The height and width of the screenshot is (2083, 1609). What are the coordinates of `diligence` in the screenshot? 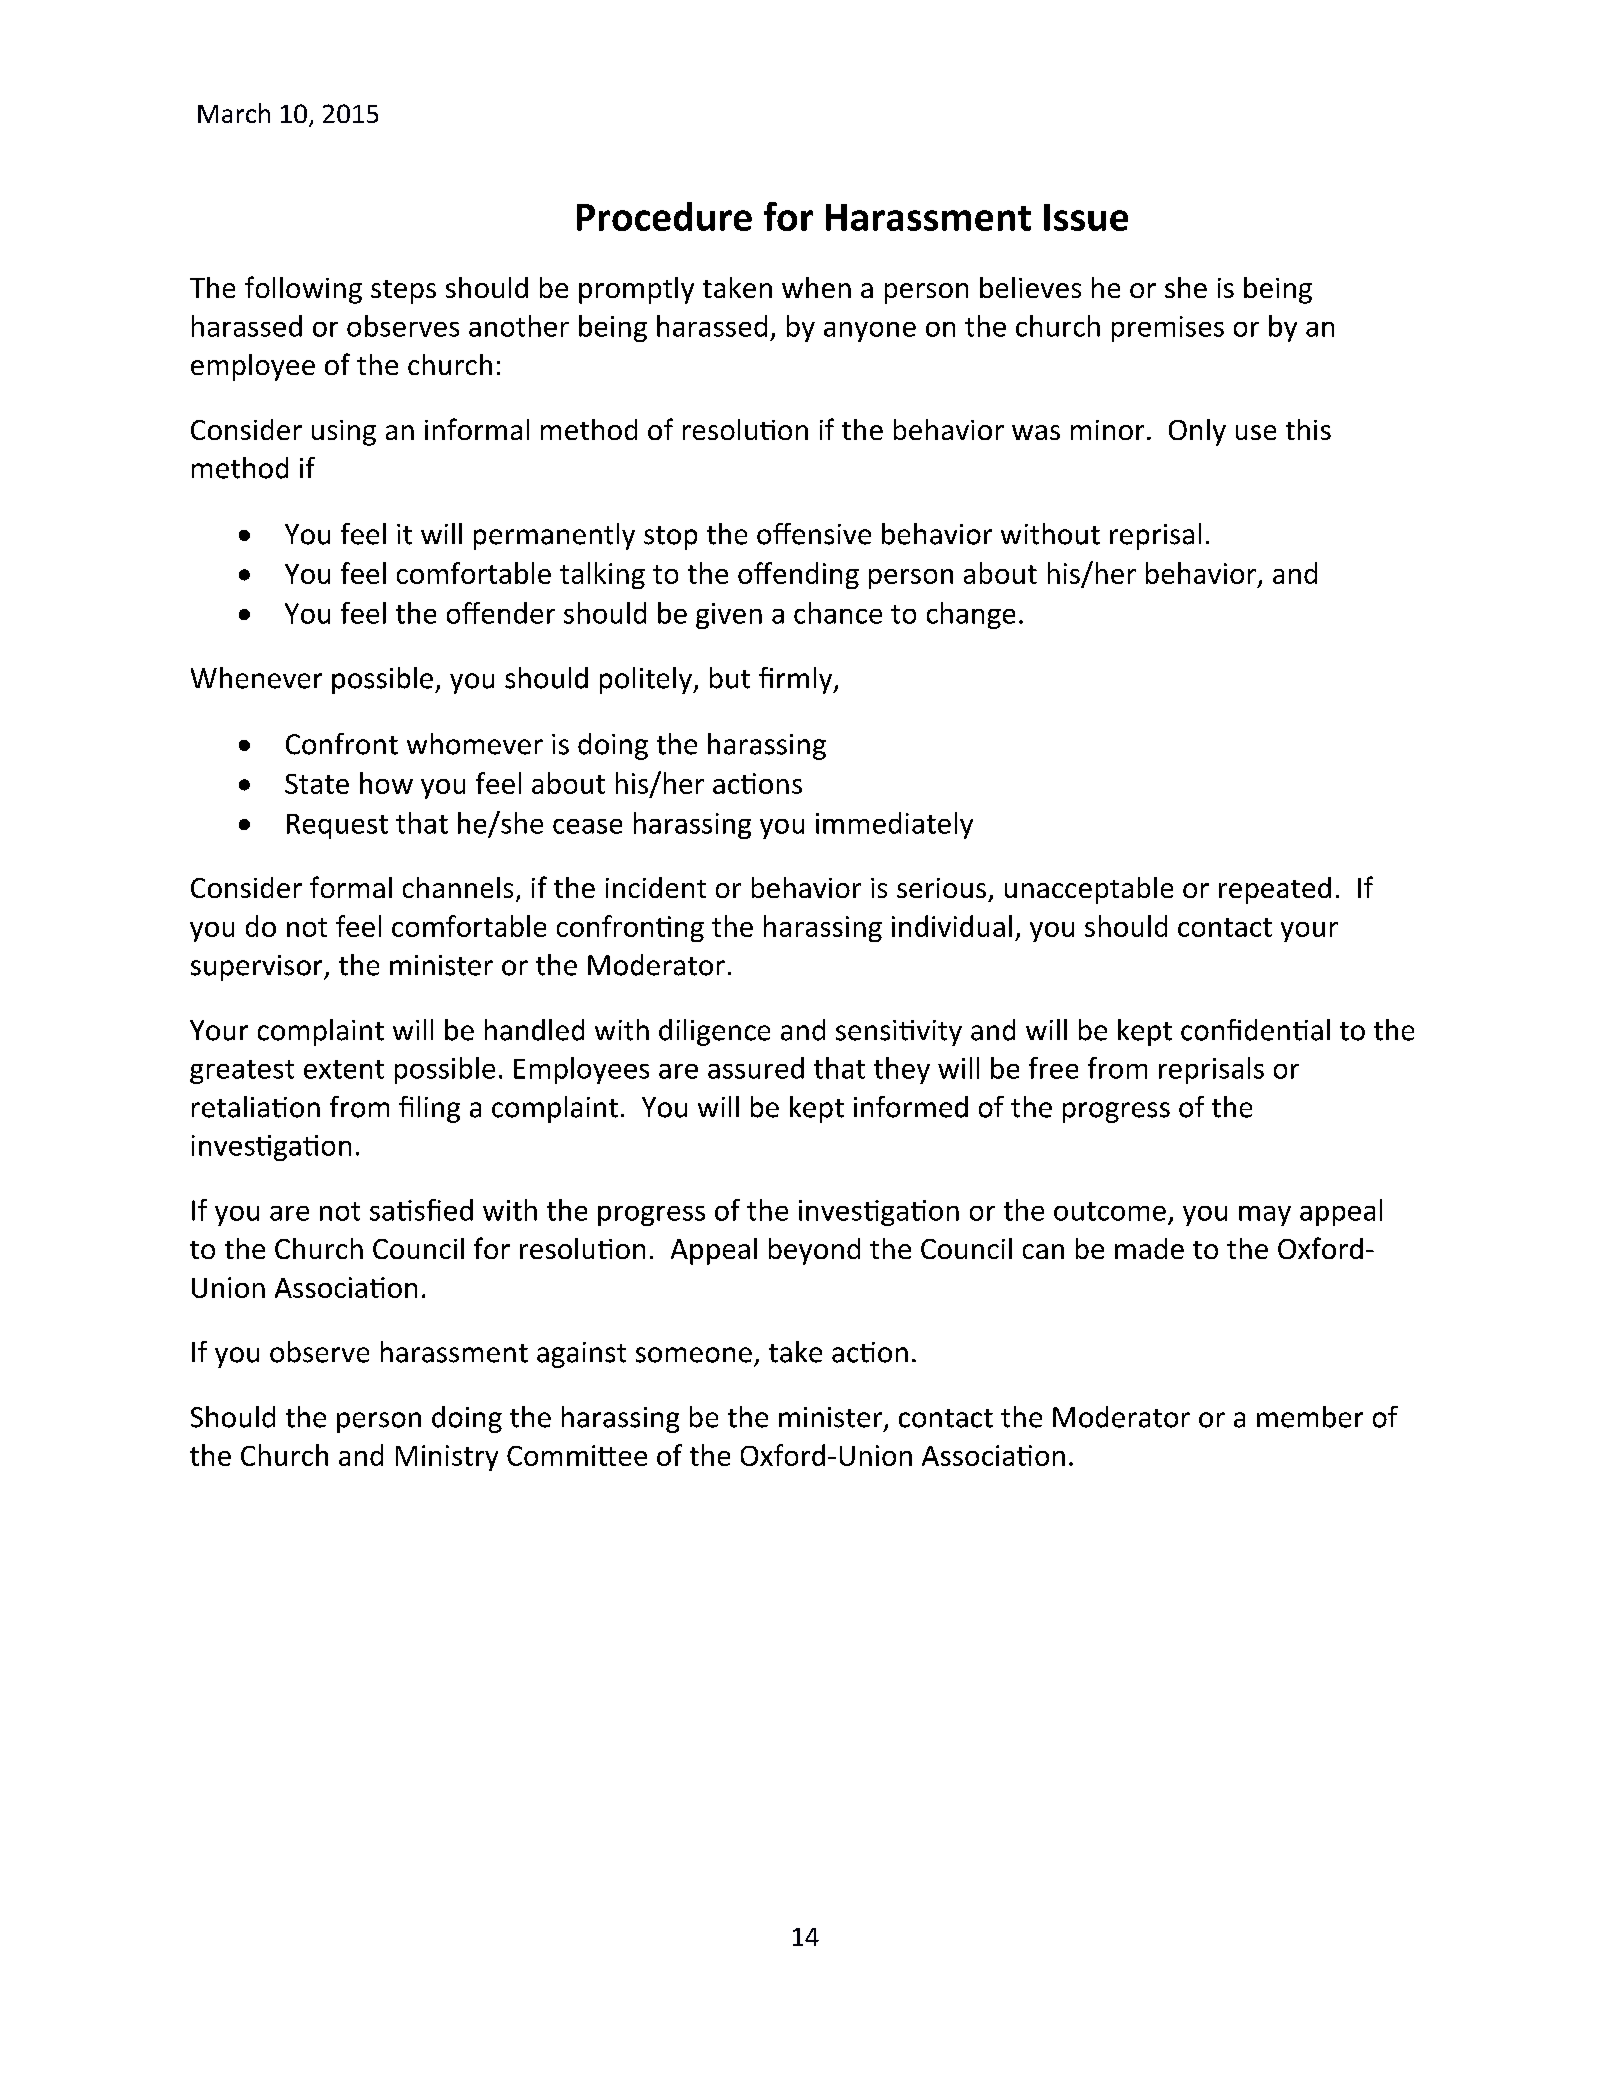 It's located at (714, 1032).
